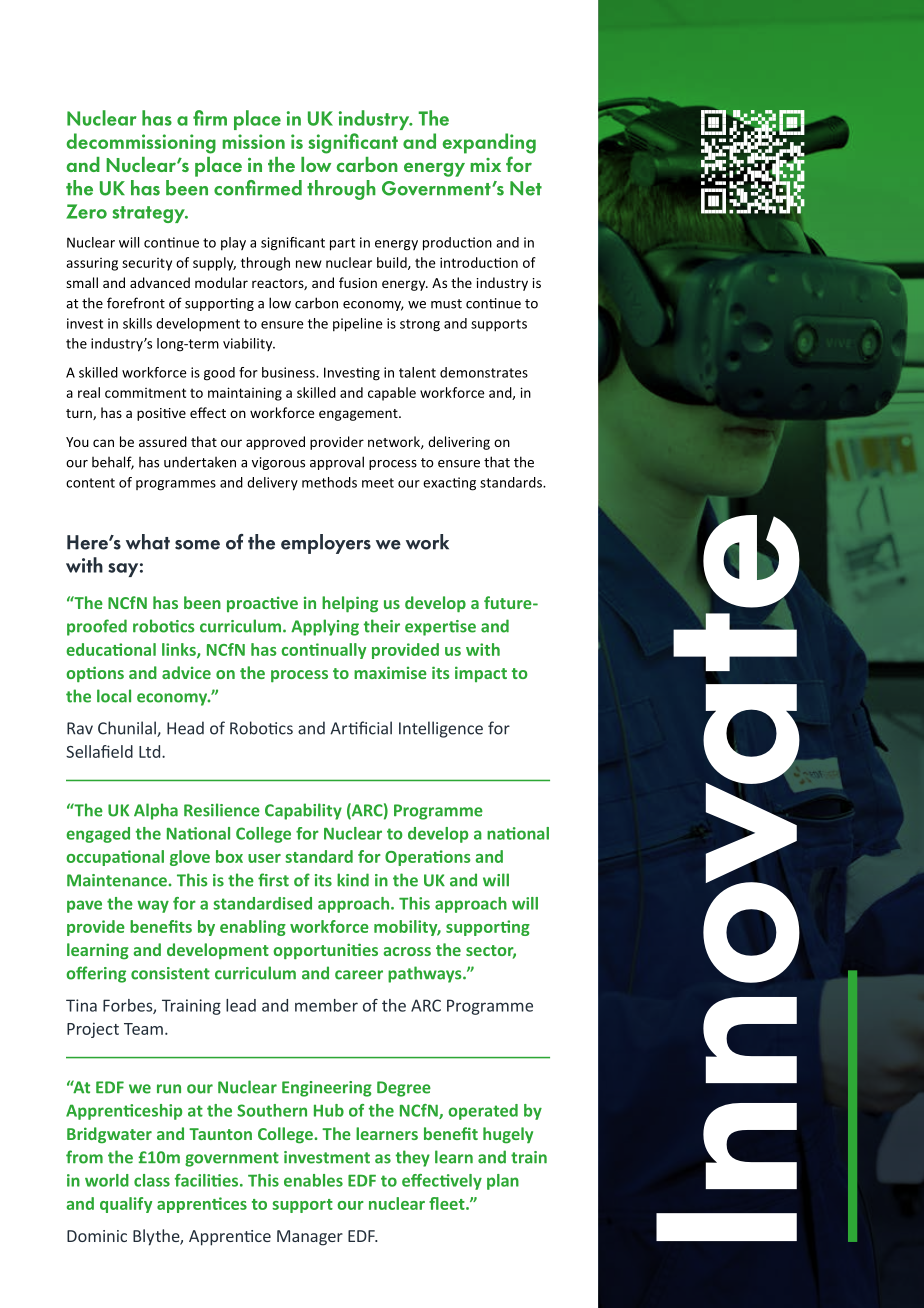 Image resolution: width=924 pixels, height=1308 pixels. What do you see at coordinates (313, 1180) in the screenshot?
I see `enables` at bounding box center [313, 1180].
